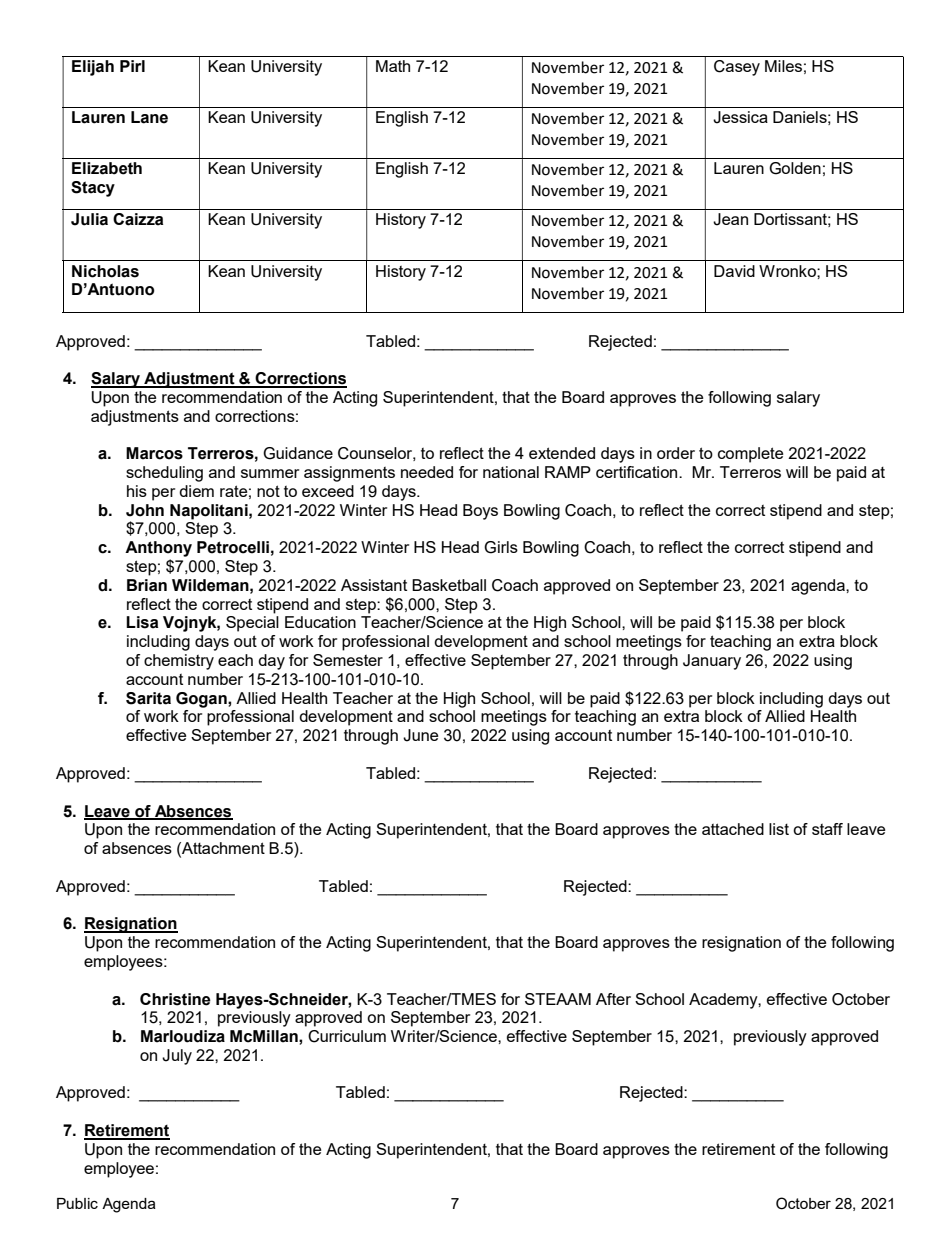 This page has height=1233, width=952. What do you see at coordinates (77, 1203) in the page?
I see `Public` at bounding box center [77, 1203].
